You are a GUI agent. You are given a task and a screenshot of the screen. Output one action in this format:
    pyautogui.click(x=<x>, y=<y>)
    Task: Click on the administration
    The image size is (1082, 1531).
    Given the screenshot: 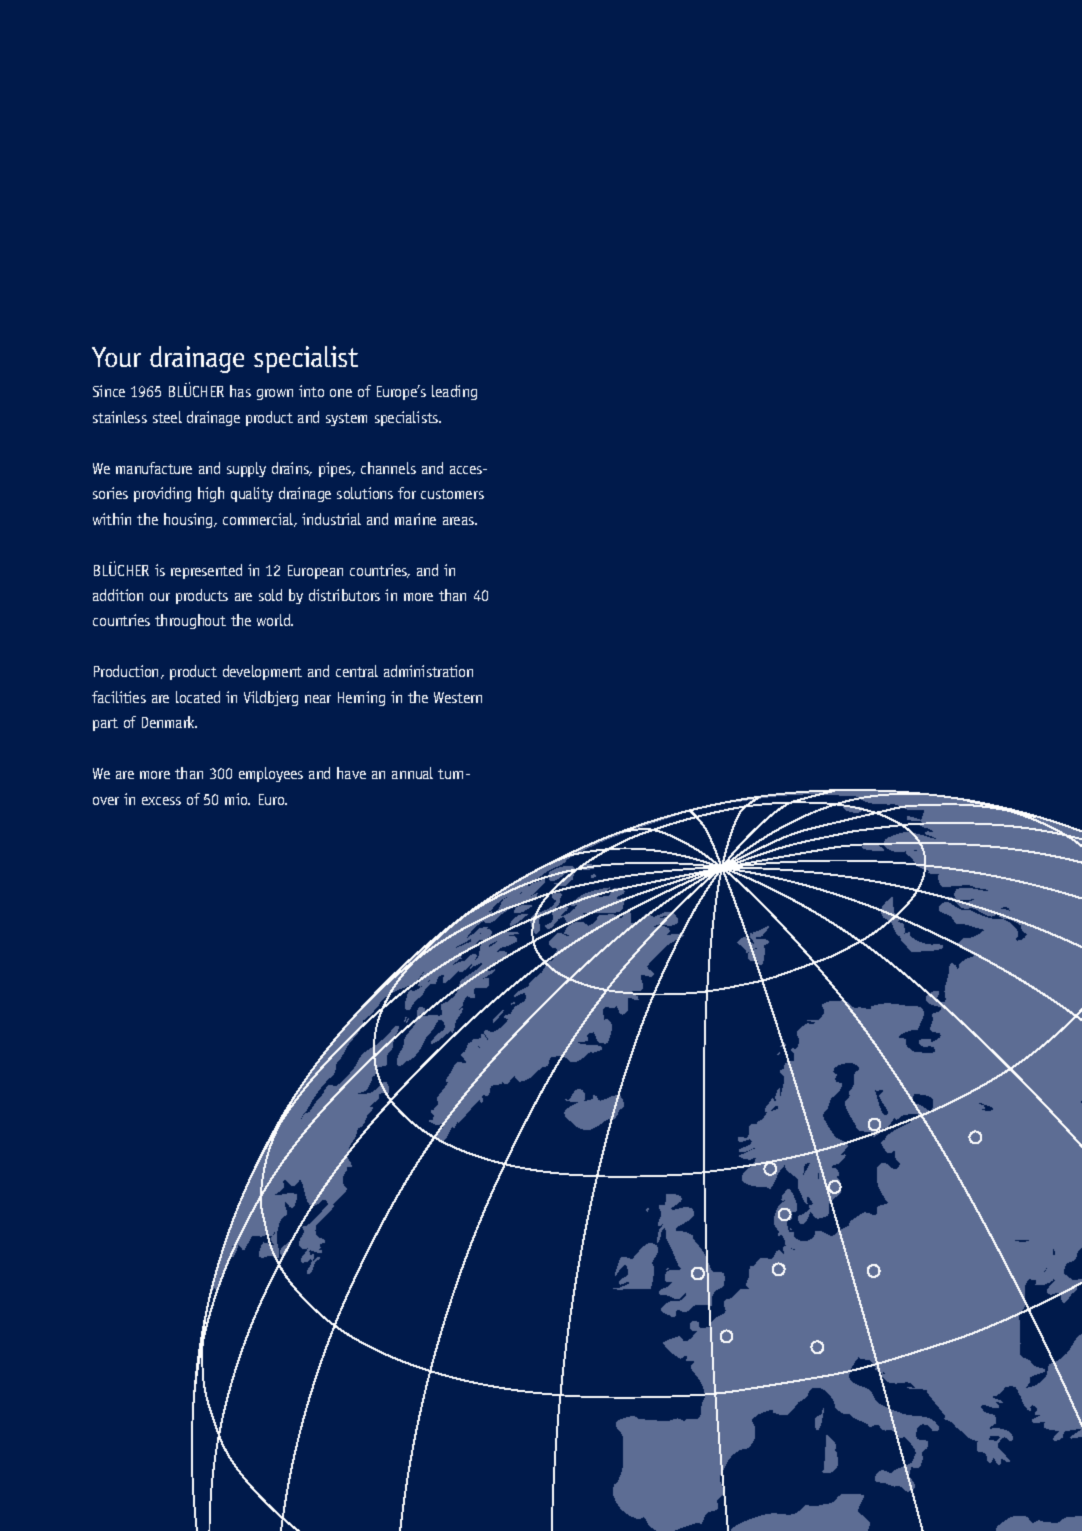 What is the action you would take?
    pyautogui.click(x=428, y=671)
